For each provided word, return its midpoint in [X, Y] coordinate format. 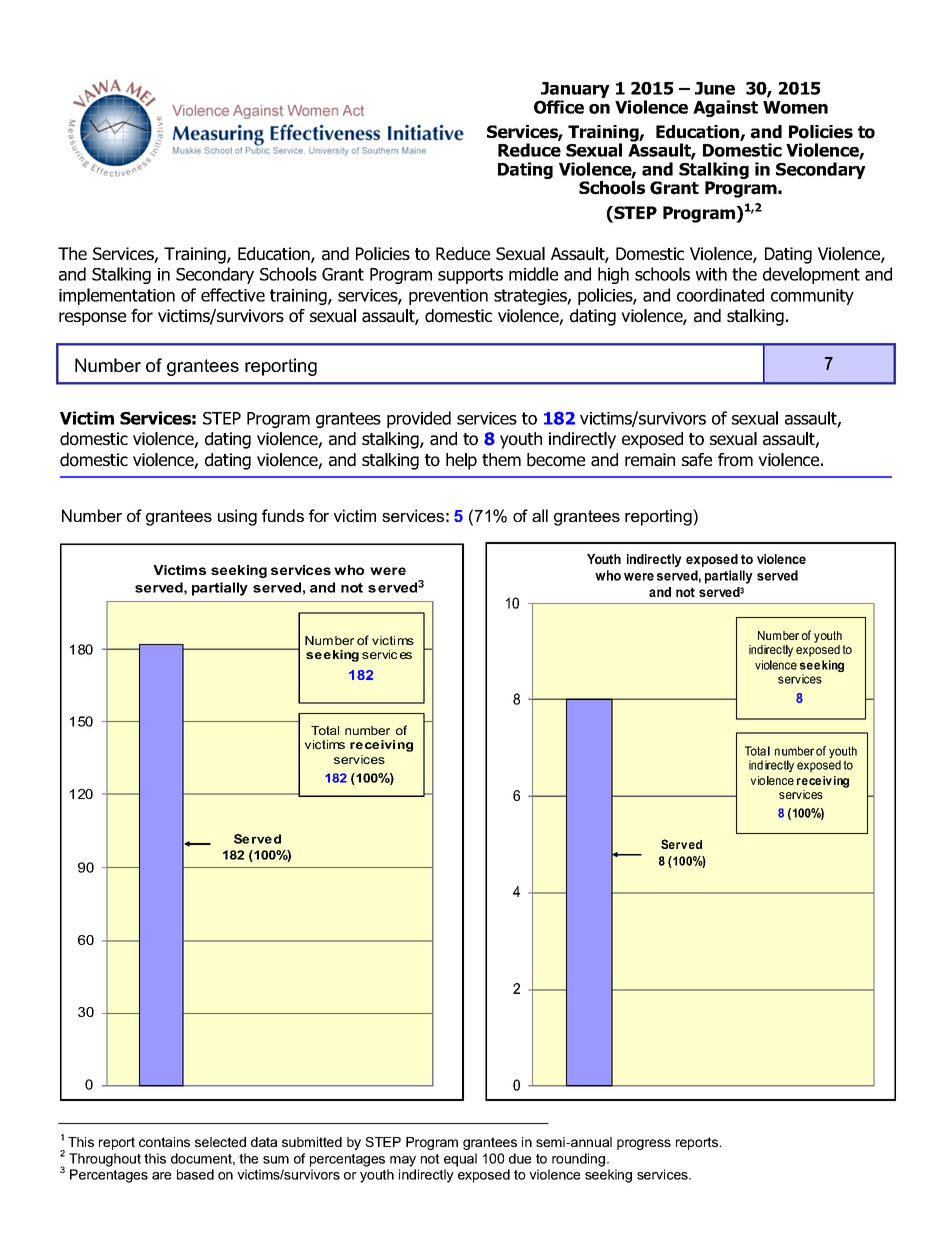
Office [559, 107]
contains [164, 1142]
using [237, 517]
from [735, 460]
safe [697, 460]
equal [460, 1160]
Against [725, 108]
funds [283, 515]
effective [233, 295]
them [501, 459]
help [461, 461]
